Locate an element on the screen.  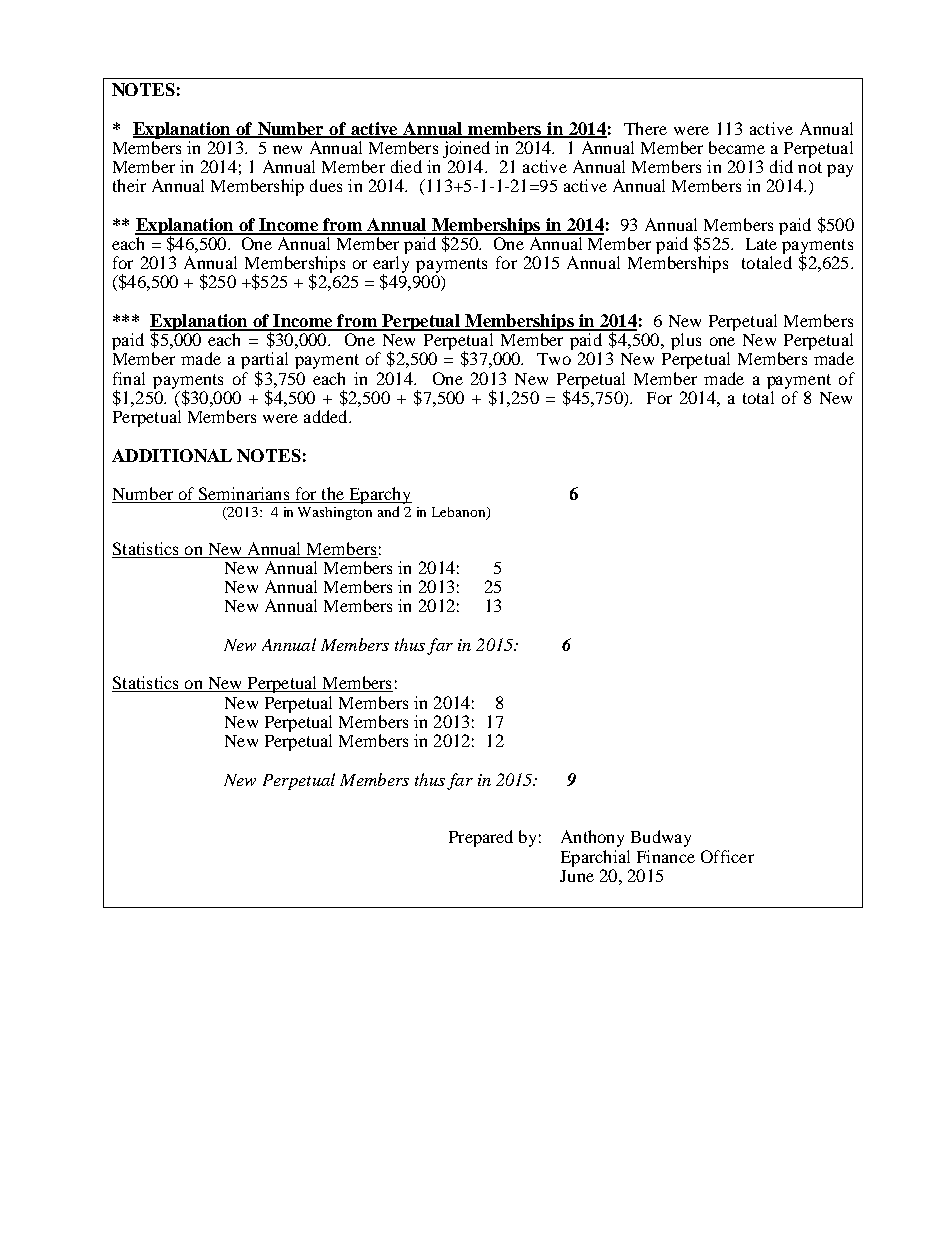
partial is located at coordinates (264, 362).
